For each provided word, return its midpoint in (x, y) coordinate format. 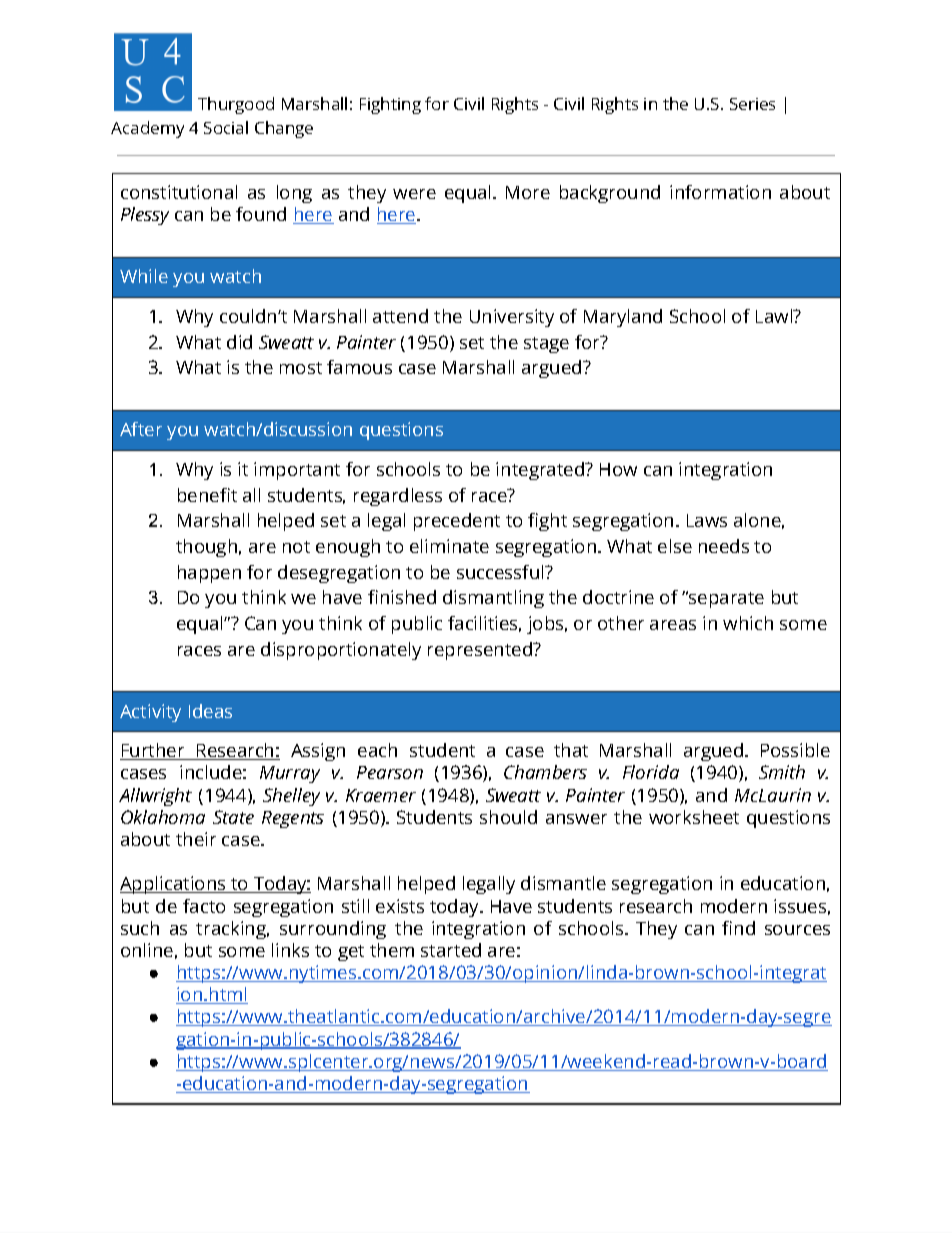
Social (226, 127)
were (414, 194)
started (451, 950)
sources (797, 930)
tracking (232, 930)
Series (752, 104)
